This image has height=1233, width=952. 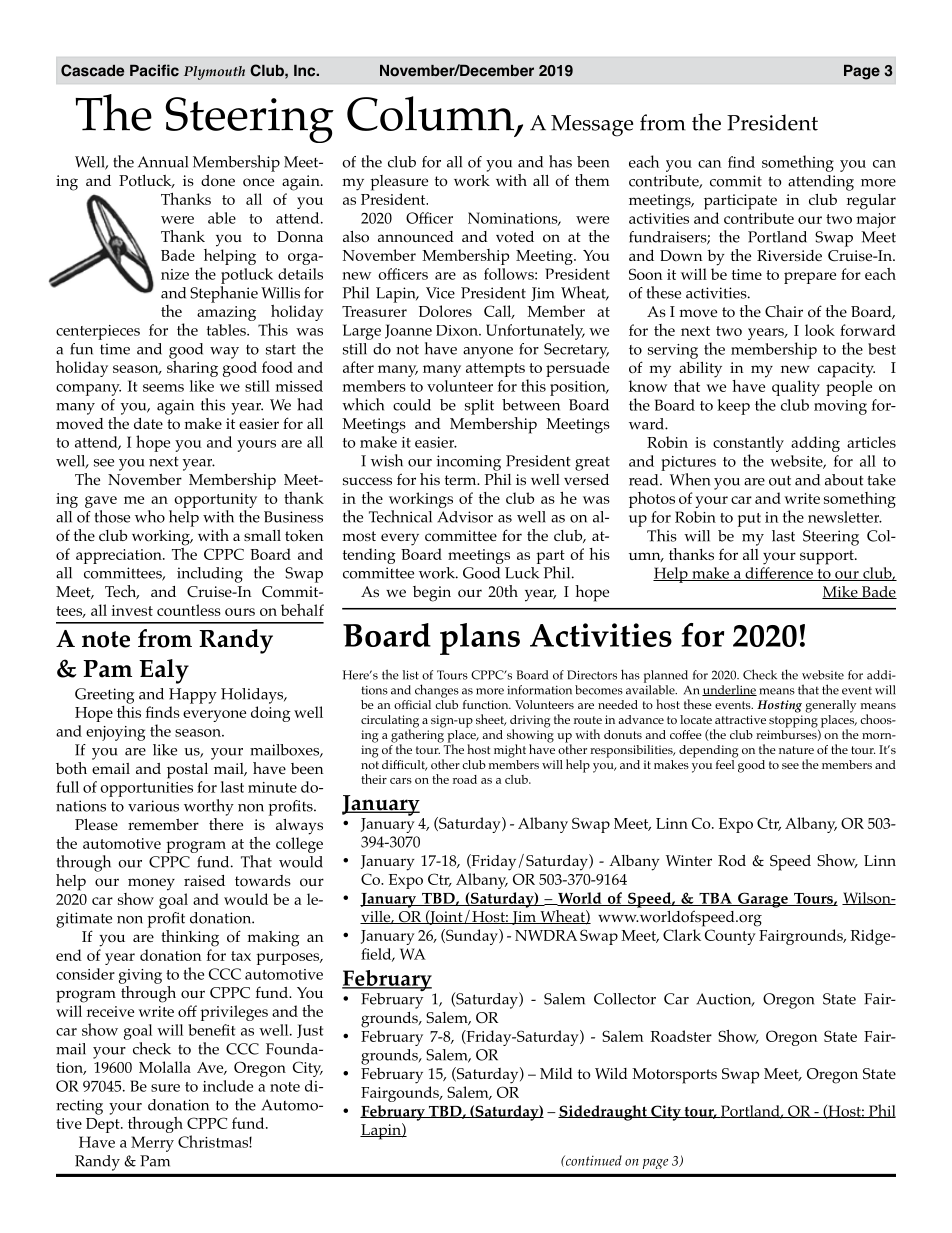 I want to click on Motorsports, so click(x=674, y=1076).
